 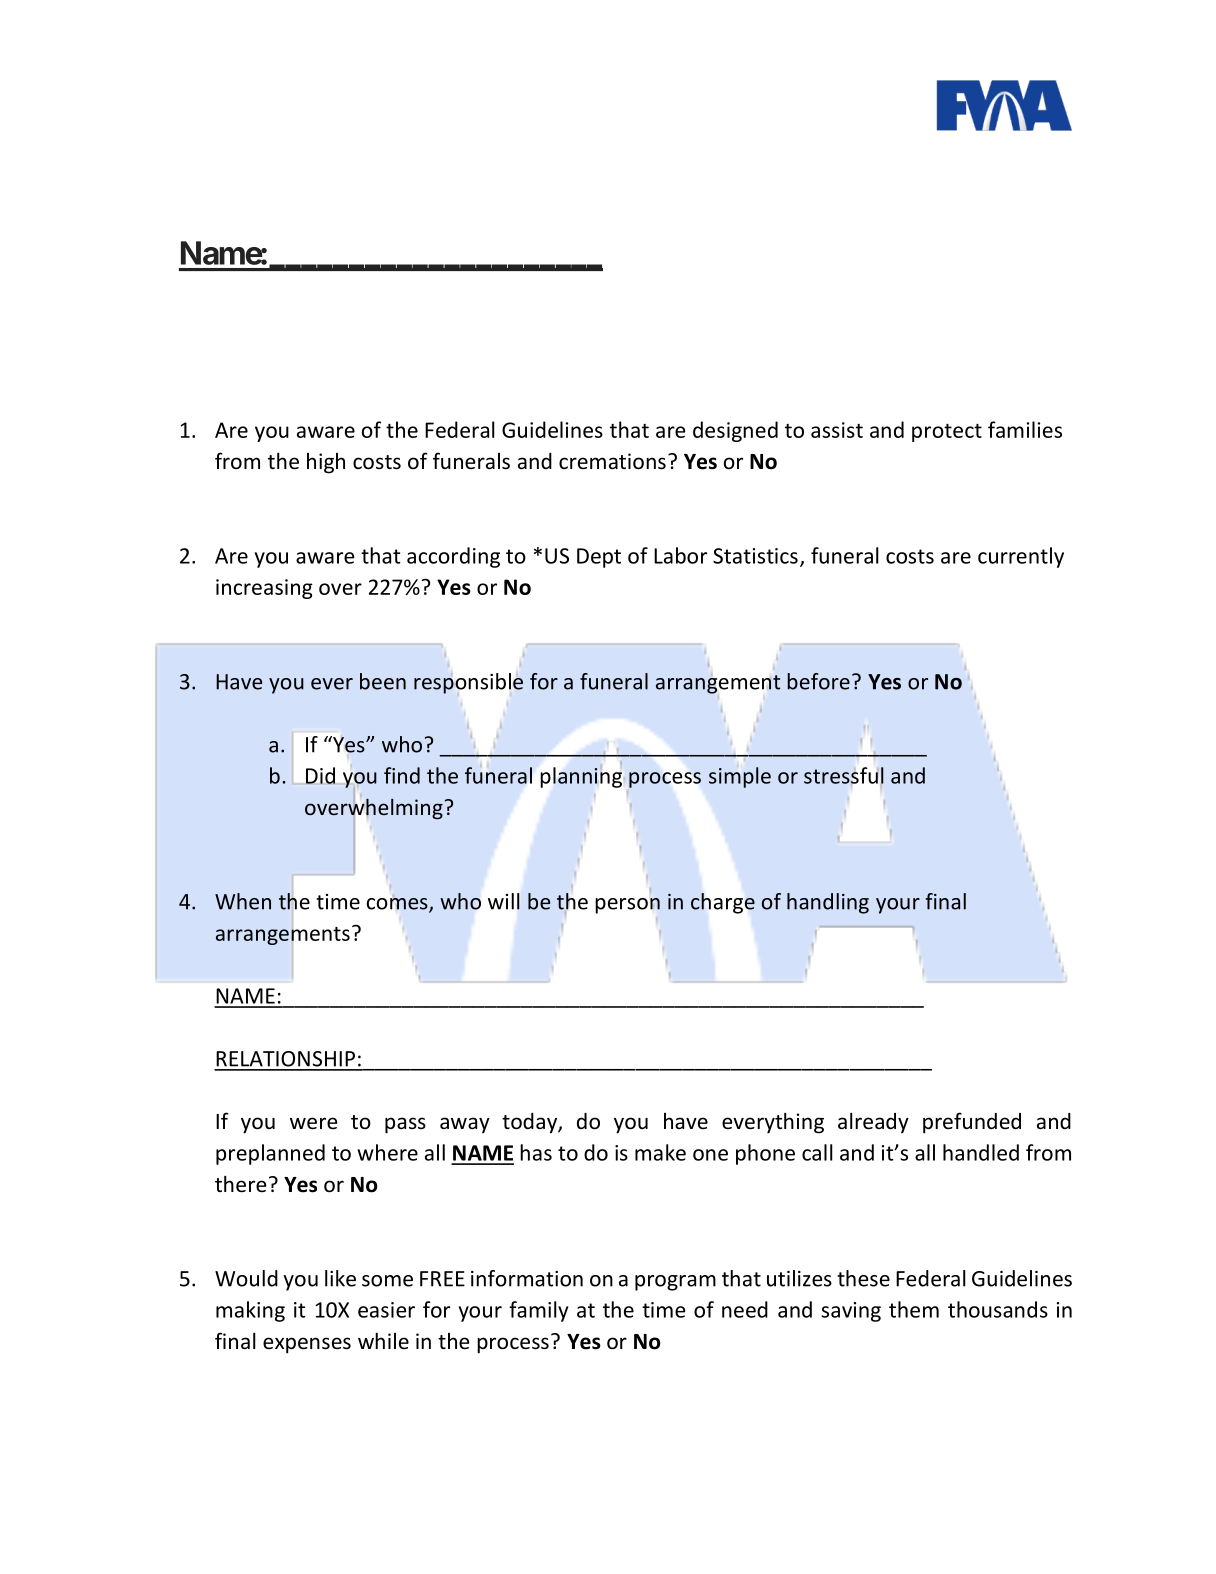 I want to click on protect, so click(x=947, y=433).
